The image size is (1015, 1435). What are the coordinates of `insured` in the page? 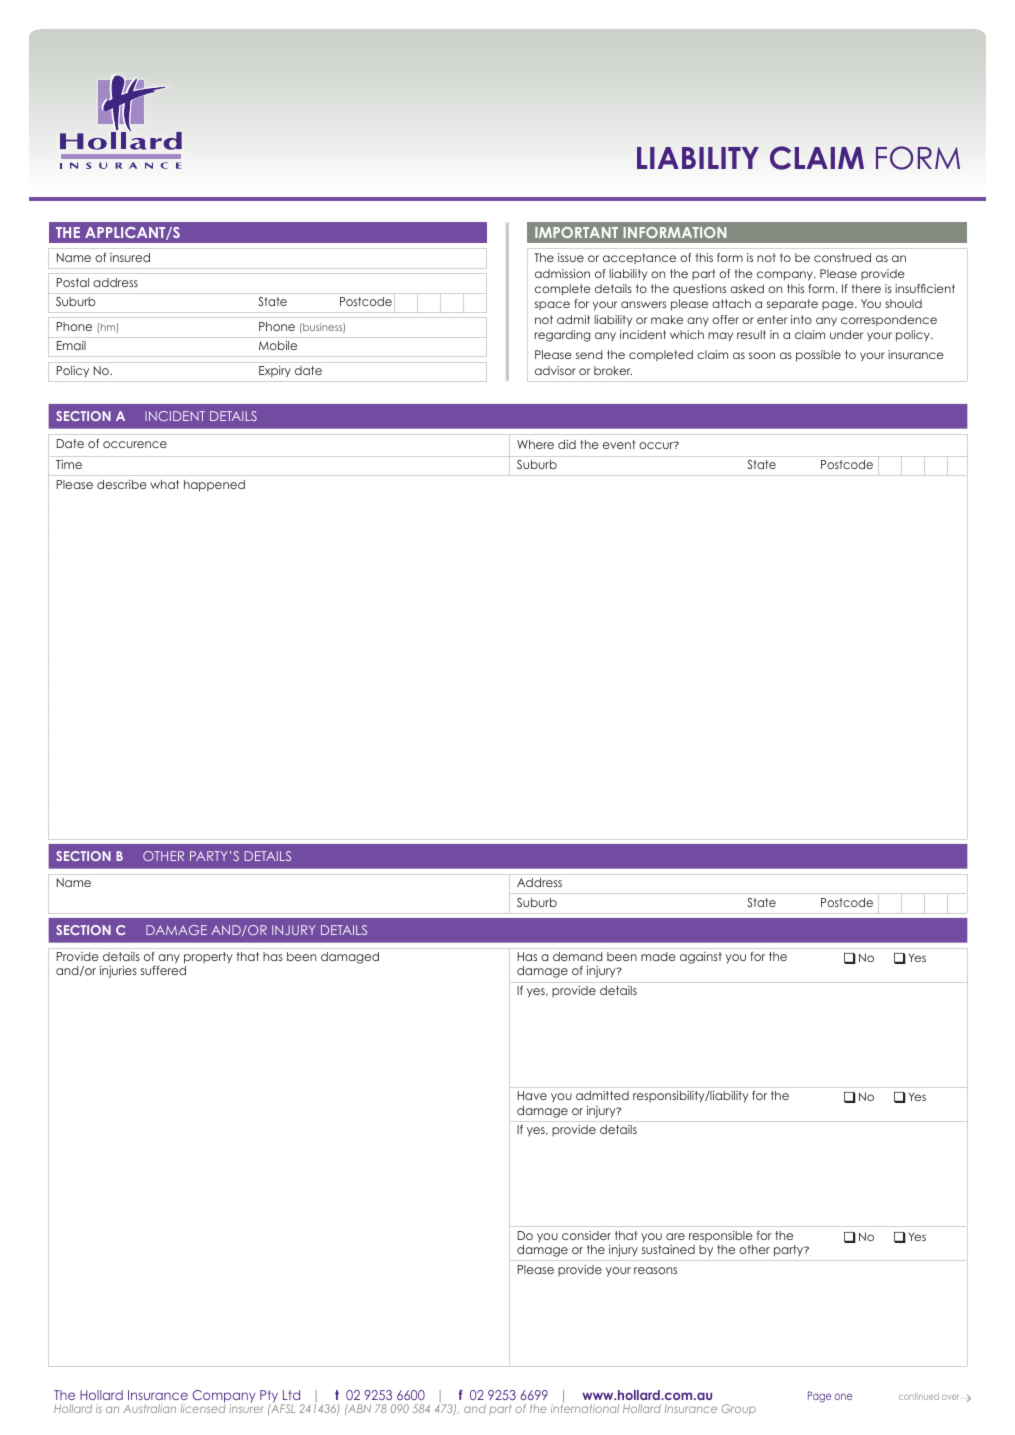 It's located at (130, 257).
